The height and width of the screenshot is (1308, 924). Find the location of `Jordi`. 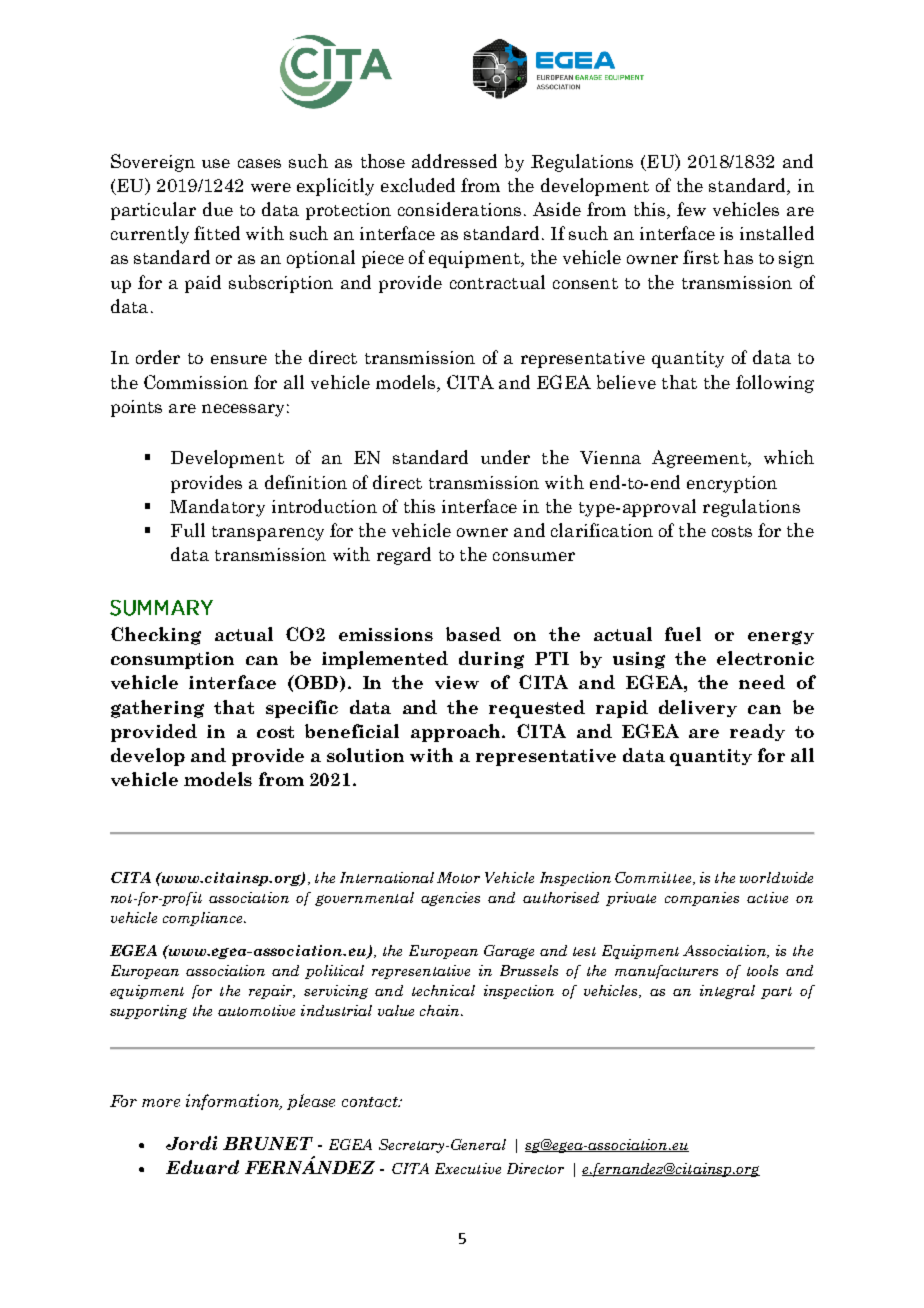

Jordi is located at coordinates (191, 1143).
